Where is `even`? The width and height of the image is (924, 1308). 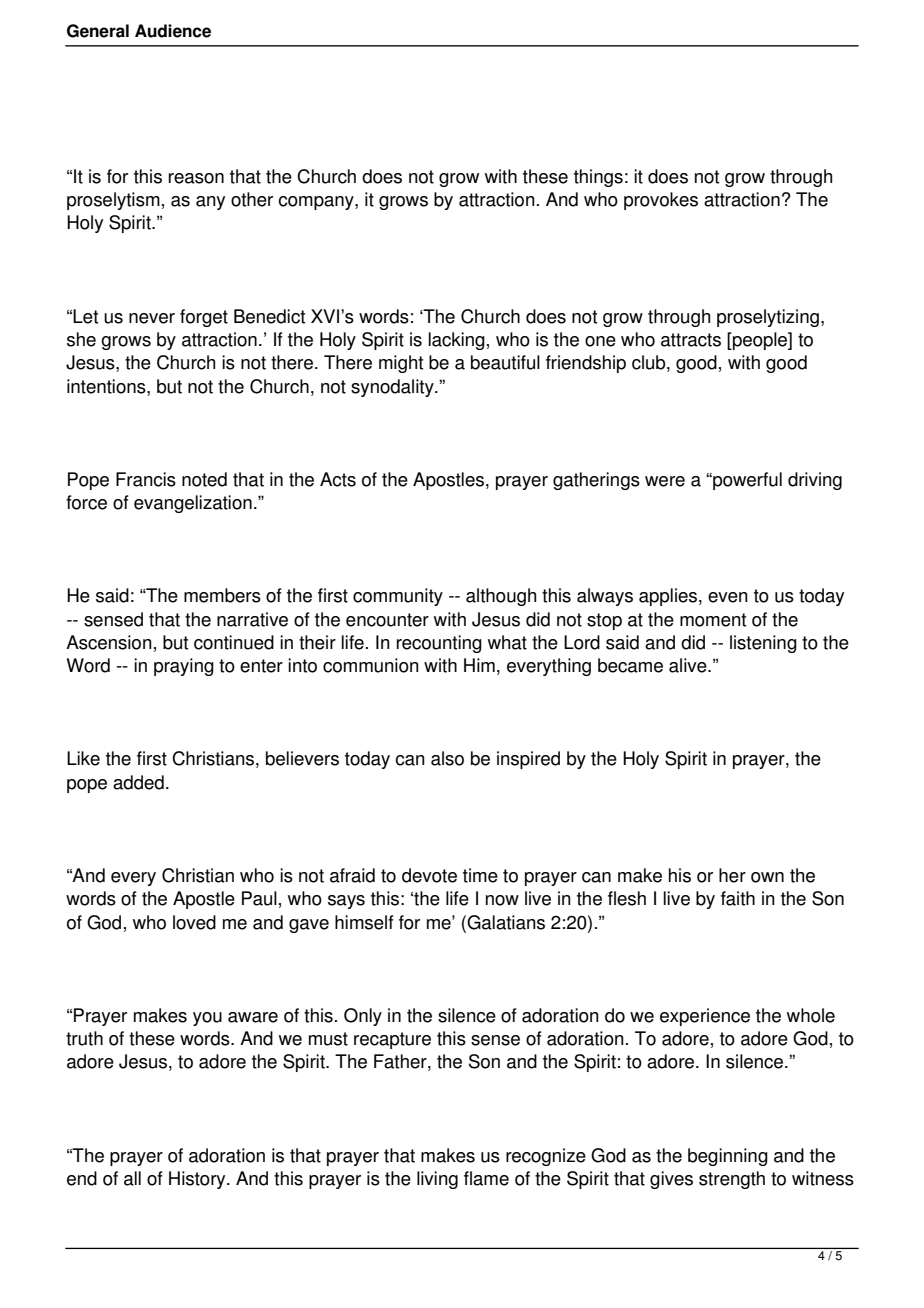 even is located at coordinates (728, 597).
